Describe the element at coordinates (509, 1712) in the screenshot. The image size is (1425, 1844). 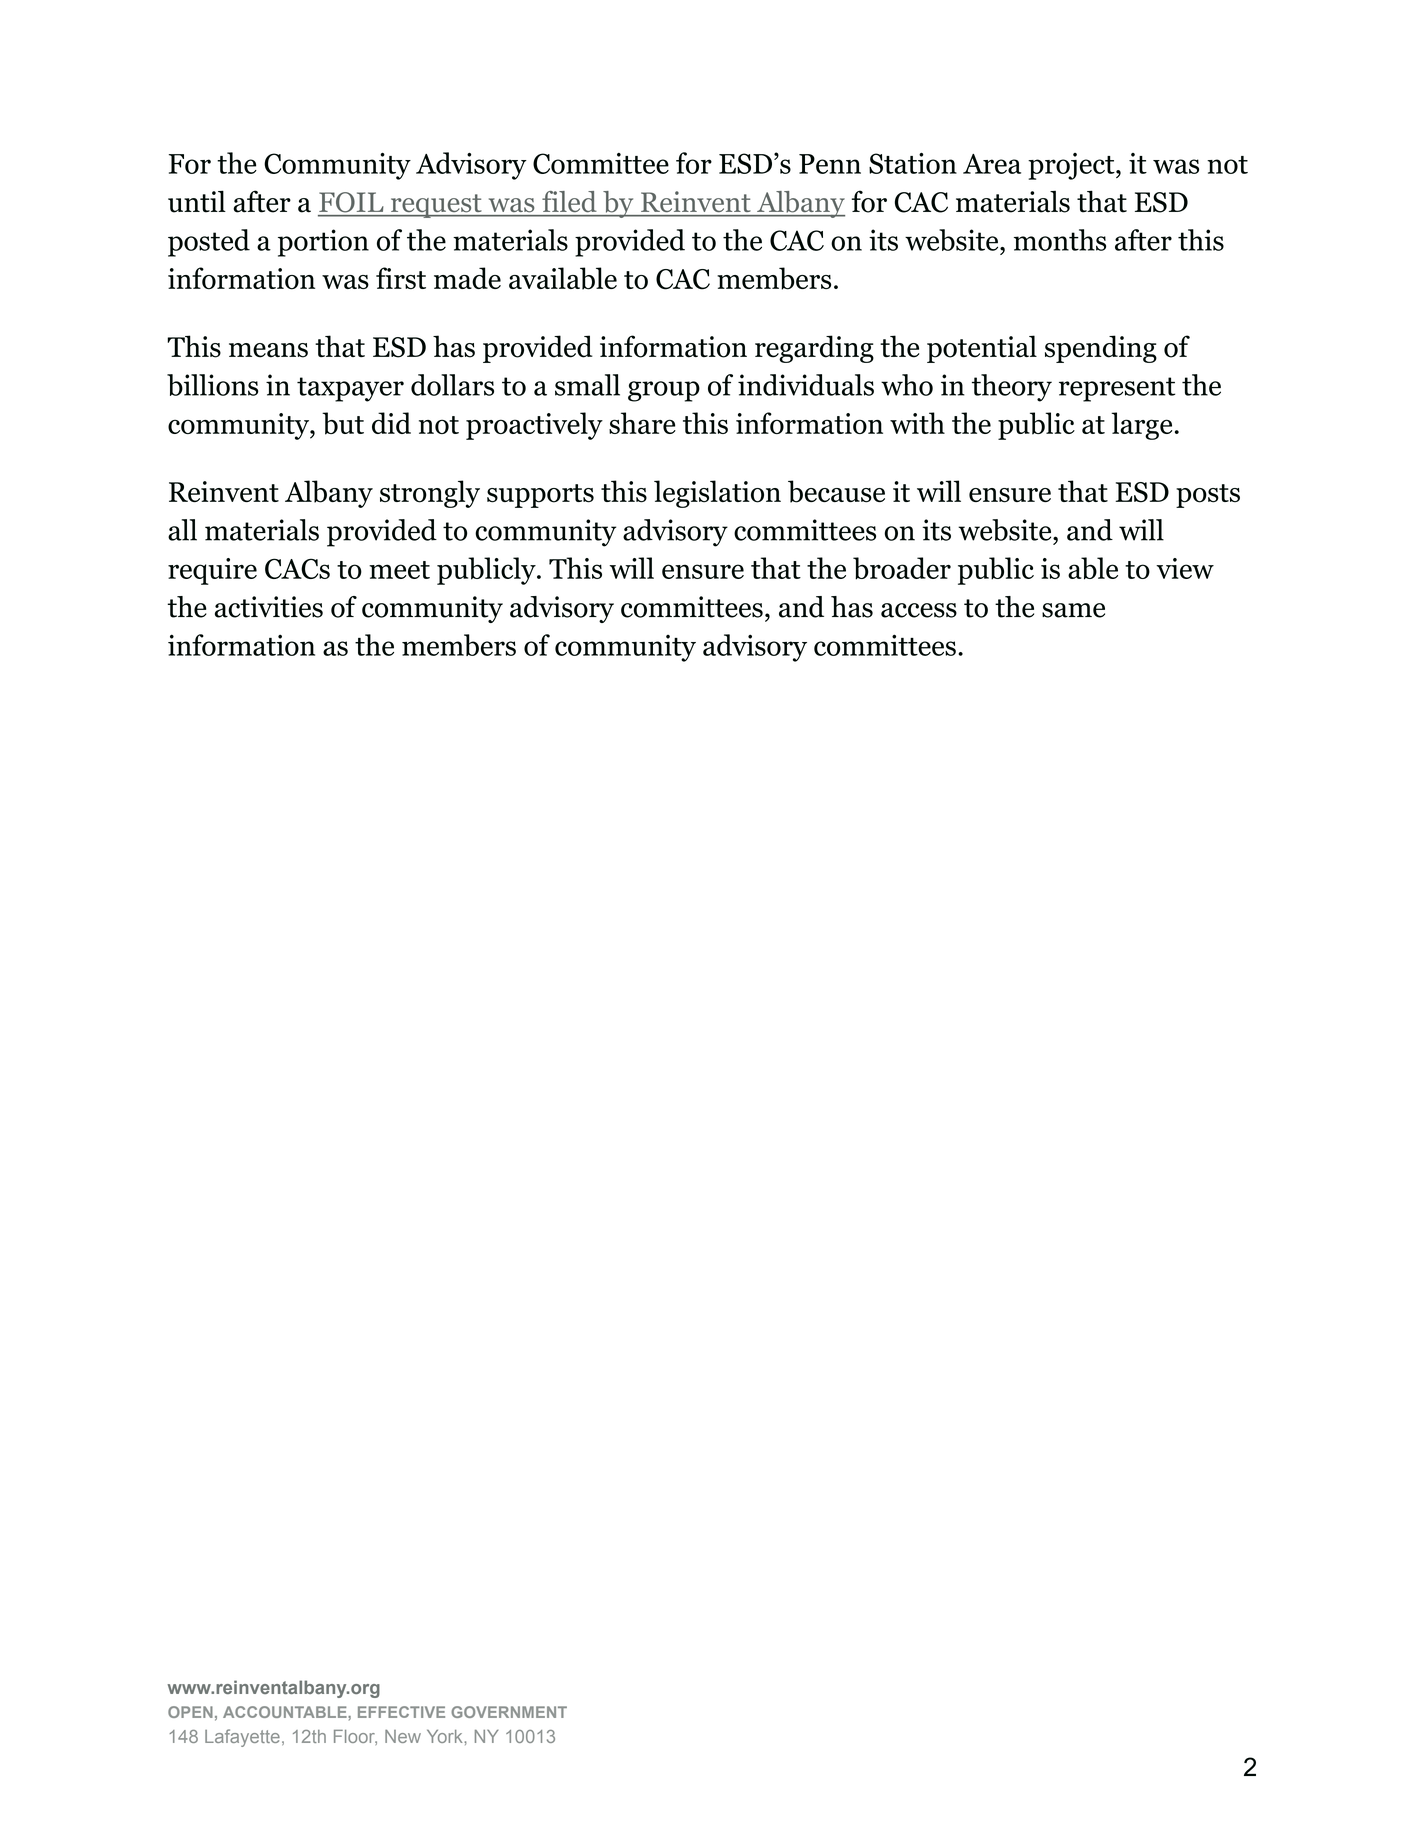
I see `GOVERNMENT` at that location.
